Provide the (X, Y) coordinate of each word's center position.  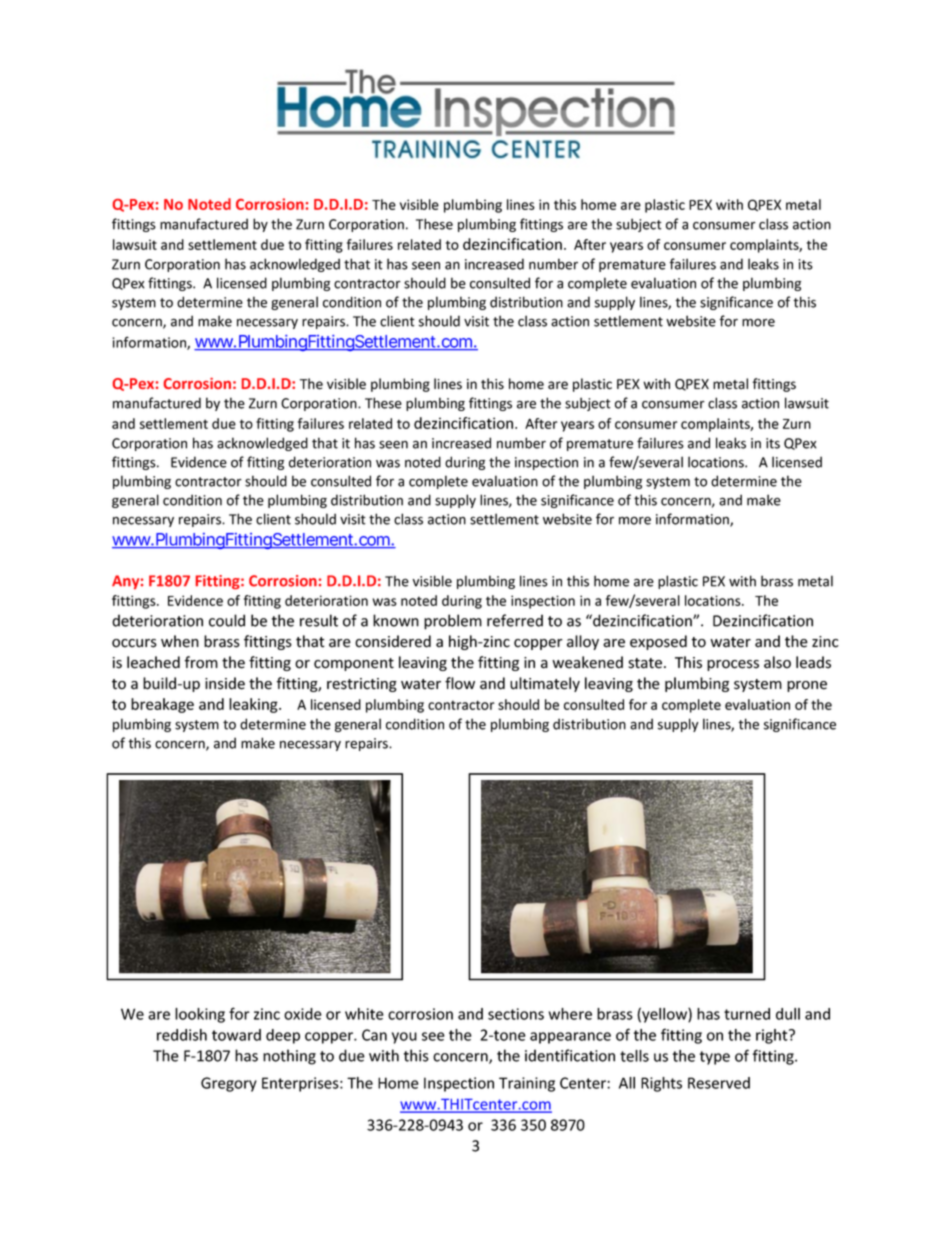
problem (453, 622)
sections (516, 1014)
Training (527, 1084)
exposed (658, 642)
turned (747, 1014)
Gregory (229, 1084)
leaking (254, 705)
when (180, 641)
